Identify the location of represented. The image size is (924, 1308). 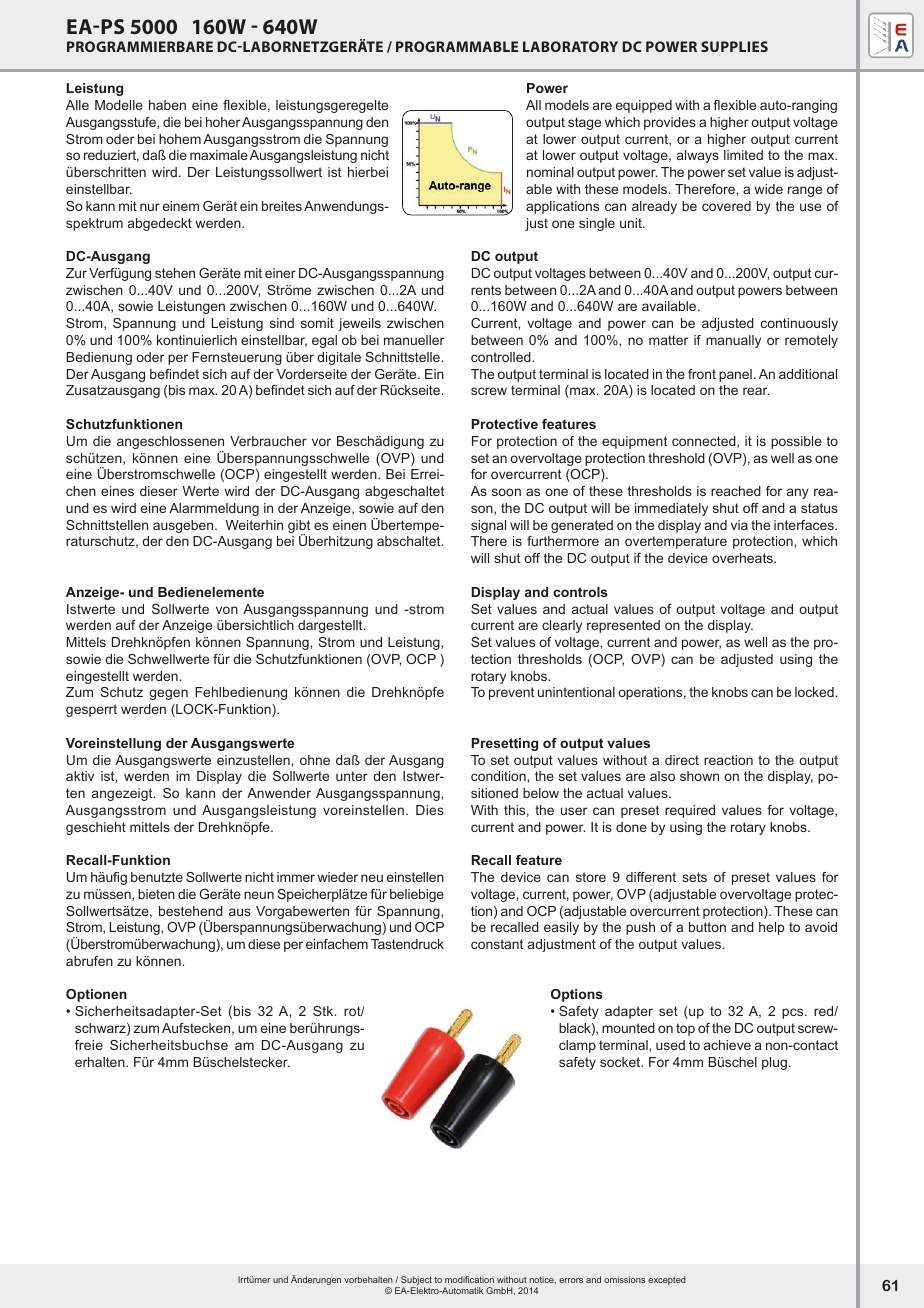
(623, 626).
